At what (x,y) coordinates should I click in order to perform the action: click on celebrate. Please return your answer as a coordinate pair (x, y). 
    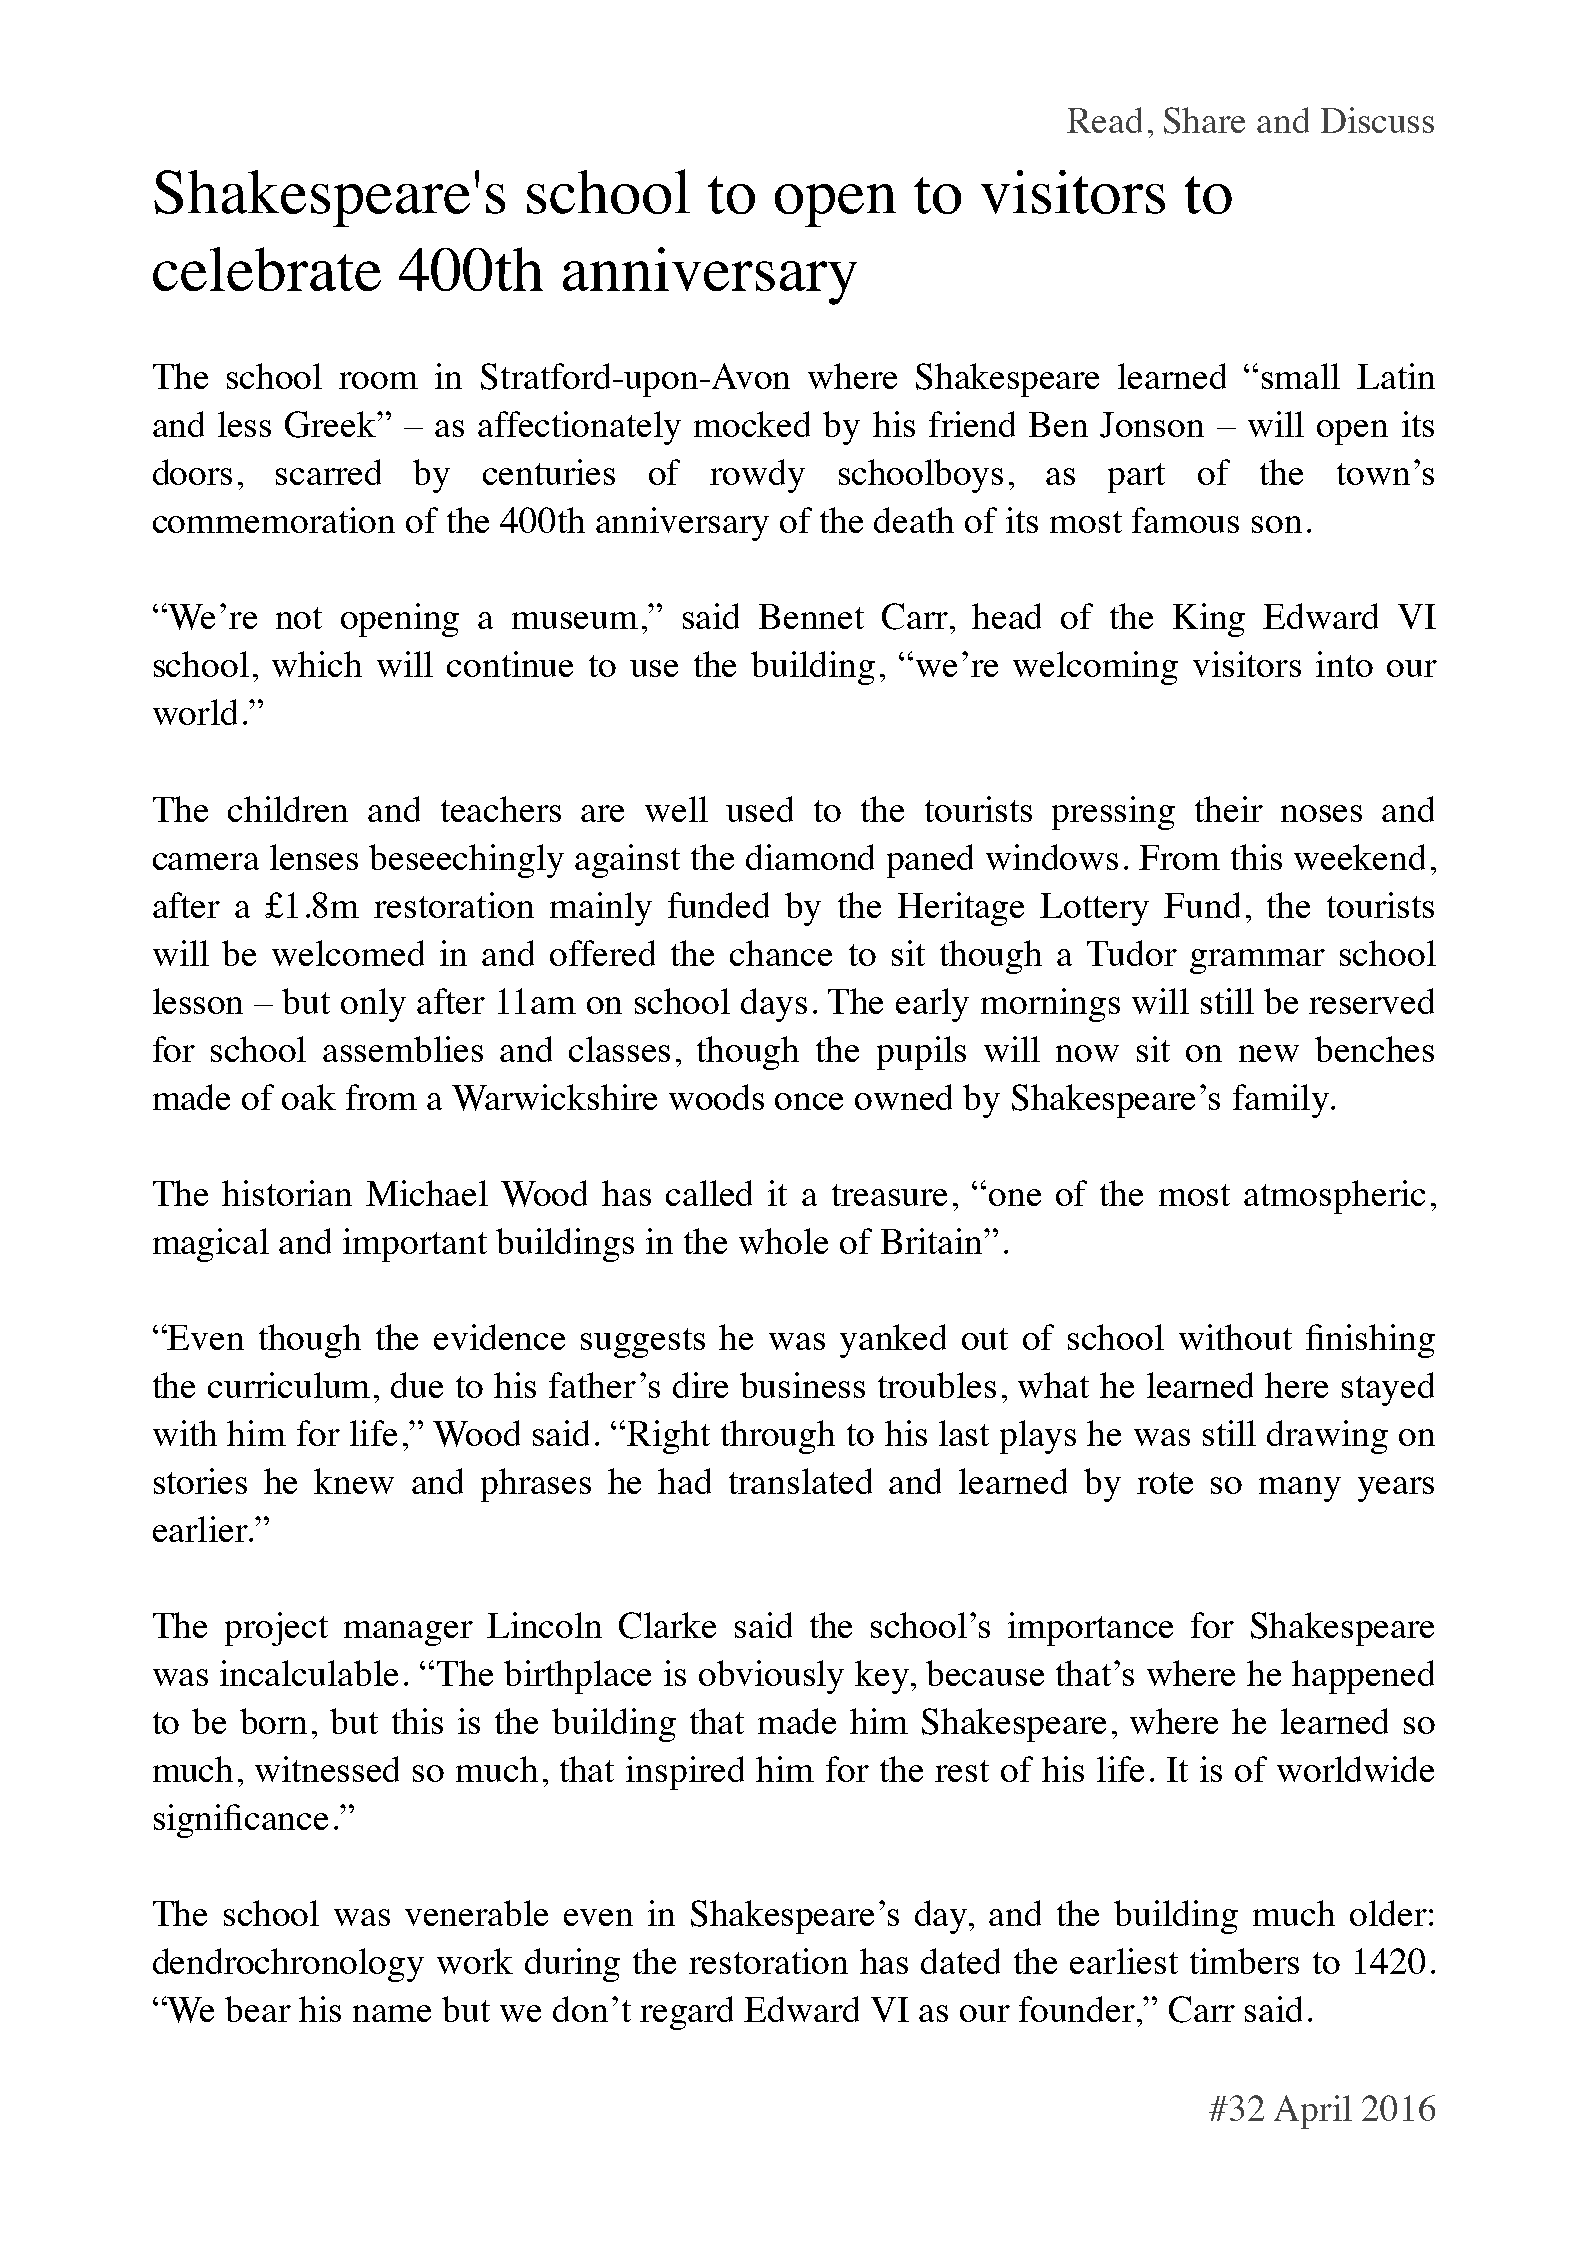
    Looking at the image, I should click on (267, 269).
